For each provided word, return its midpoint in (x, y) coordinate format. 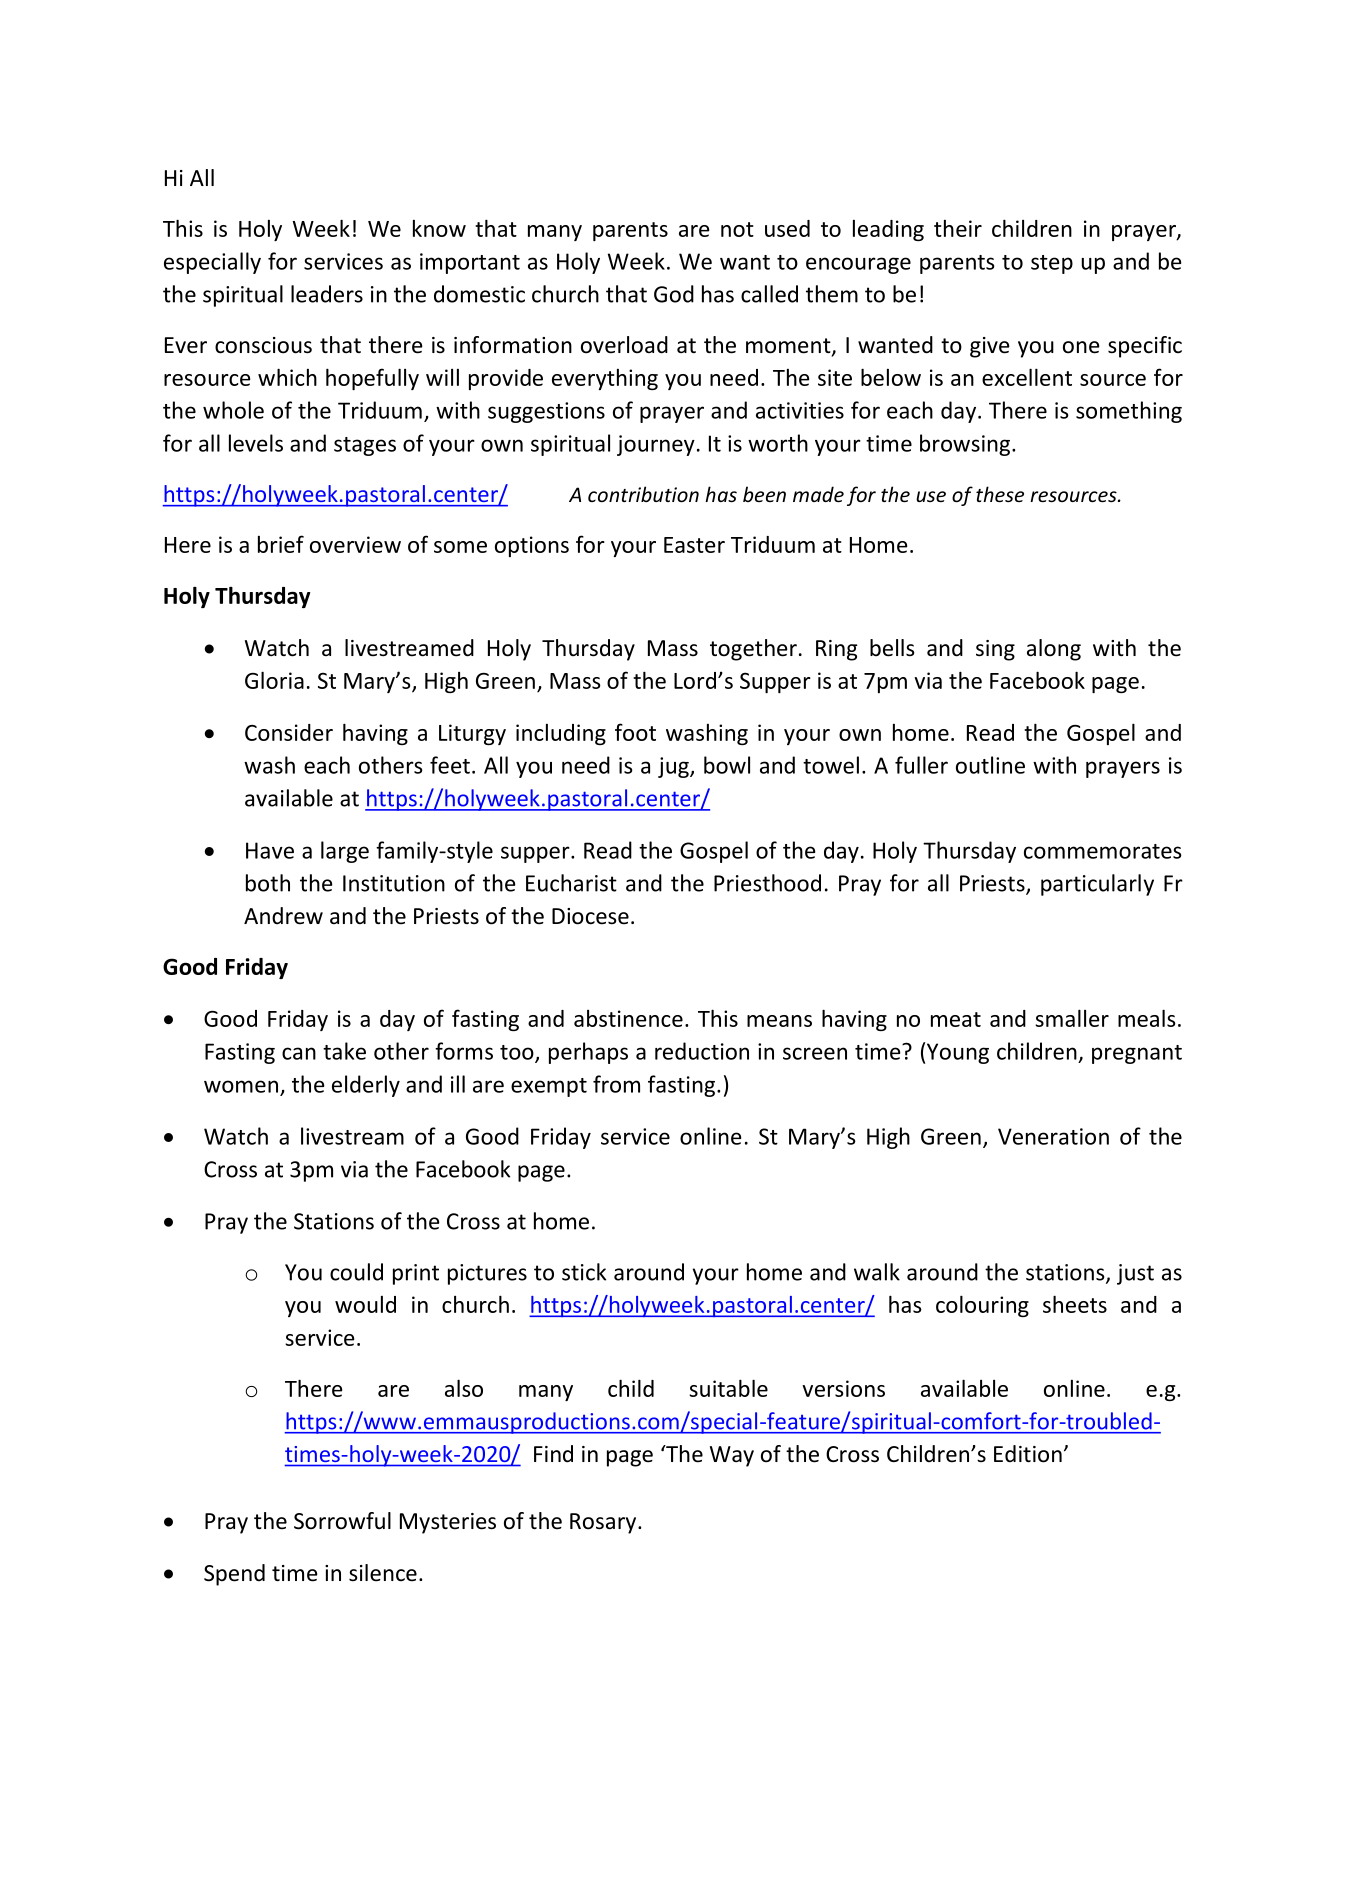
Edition (1028, 1454)
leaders (327, 294)
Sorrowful (342, 1521)
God (674, 294)
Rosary (604, 1523)
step (1052, 264)
